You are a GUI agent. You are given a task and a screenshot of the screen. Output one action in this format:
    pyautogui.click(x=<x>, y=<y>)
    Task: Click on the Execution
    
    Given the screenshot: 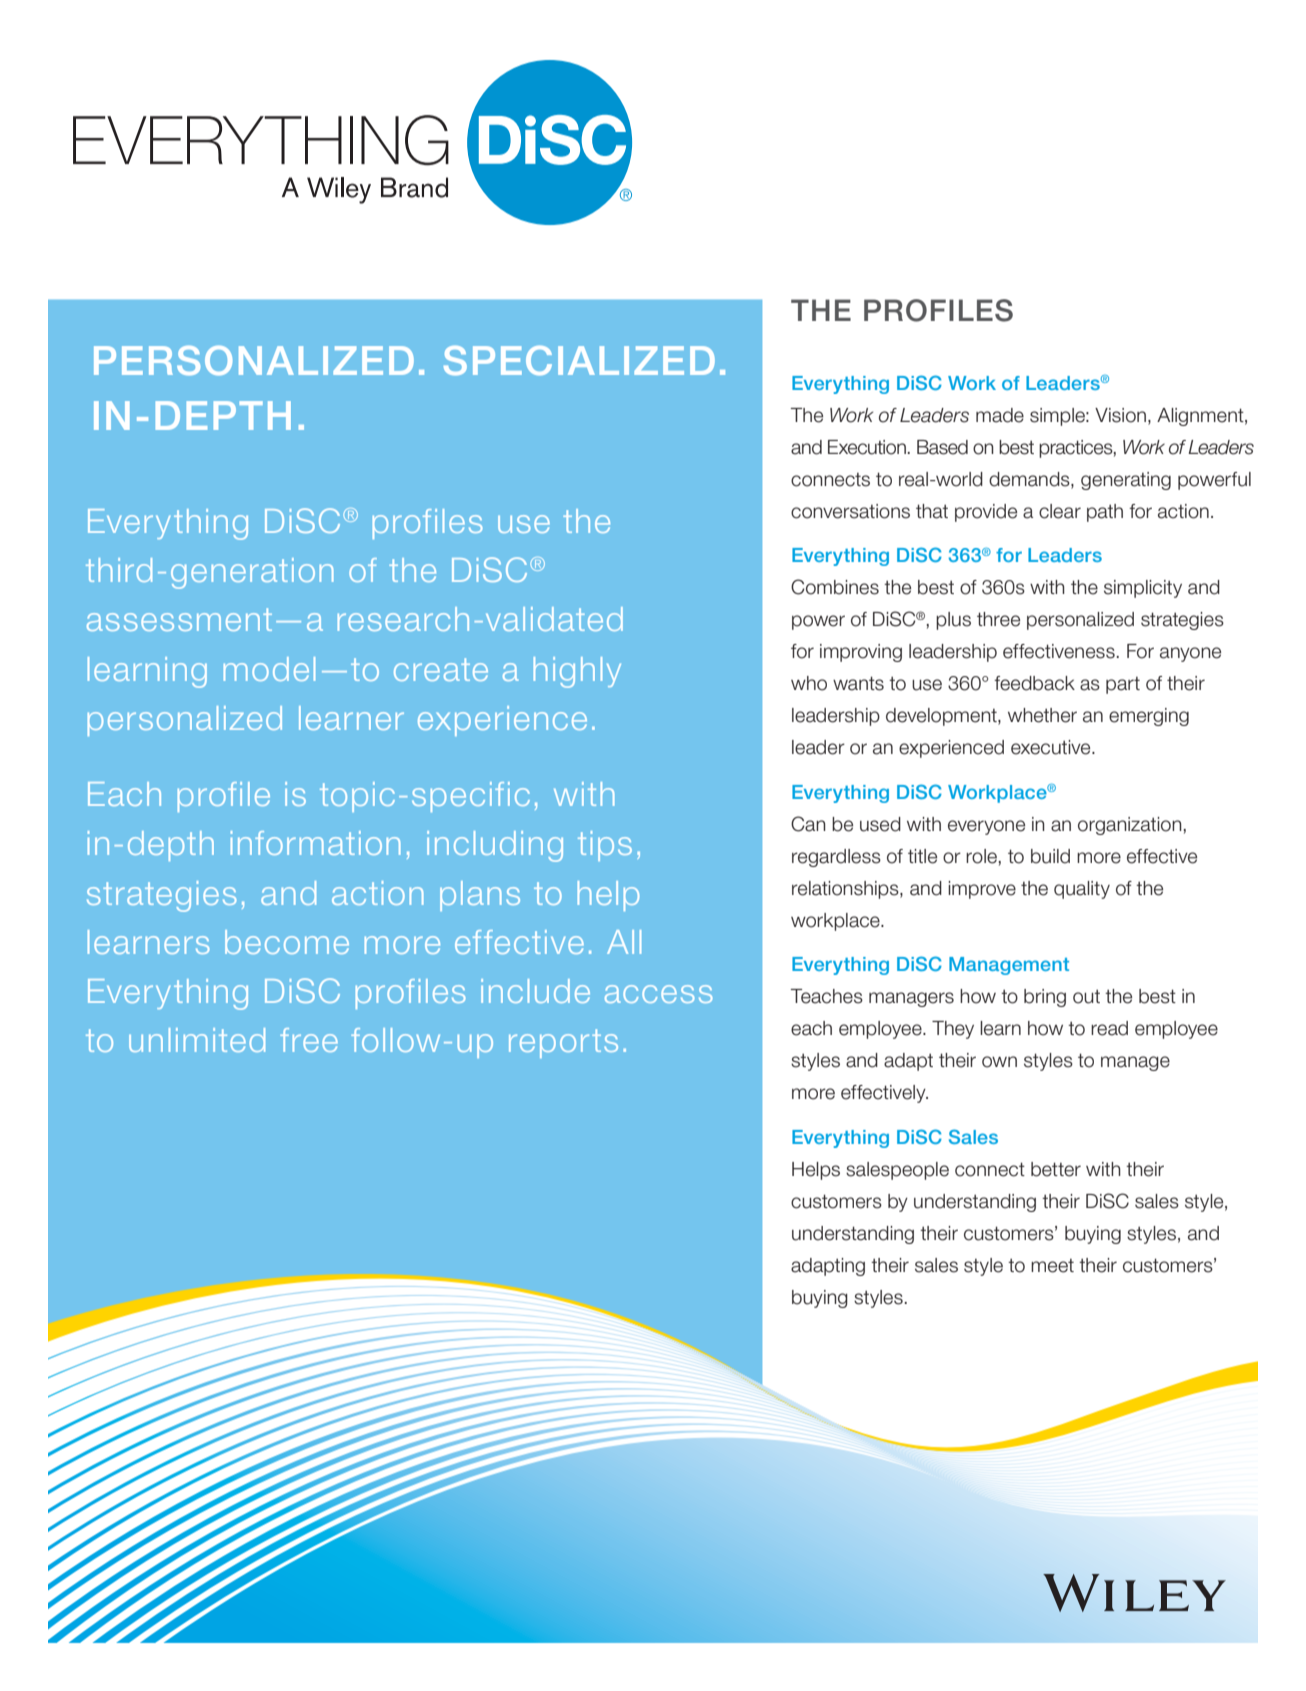 What is the action you would take?
    pyautogui.click(x=867, y=447)
